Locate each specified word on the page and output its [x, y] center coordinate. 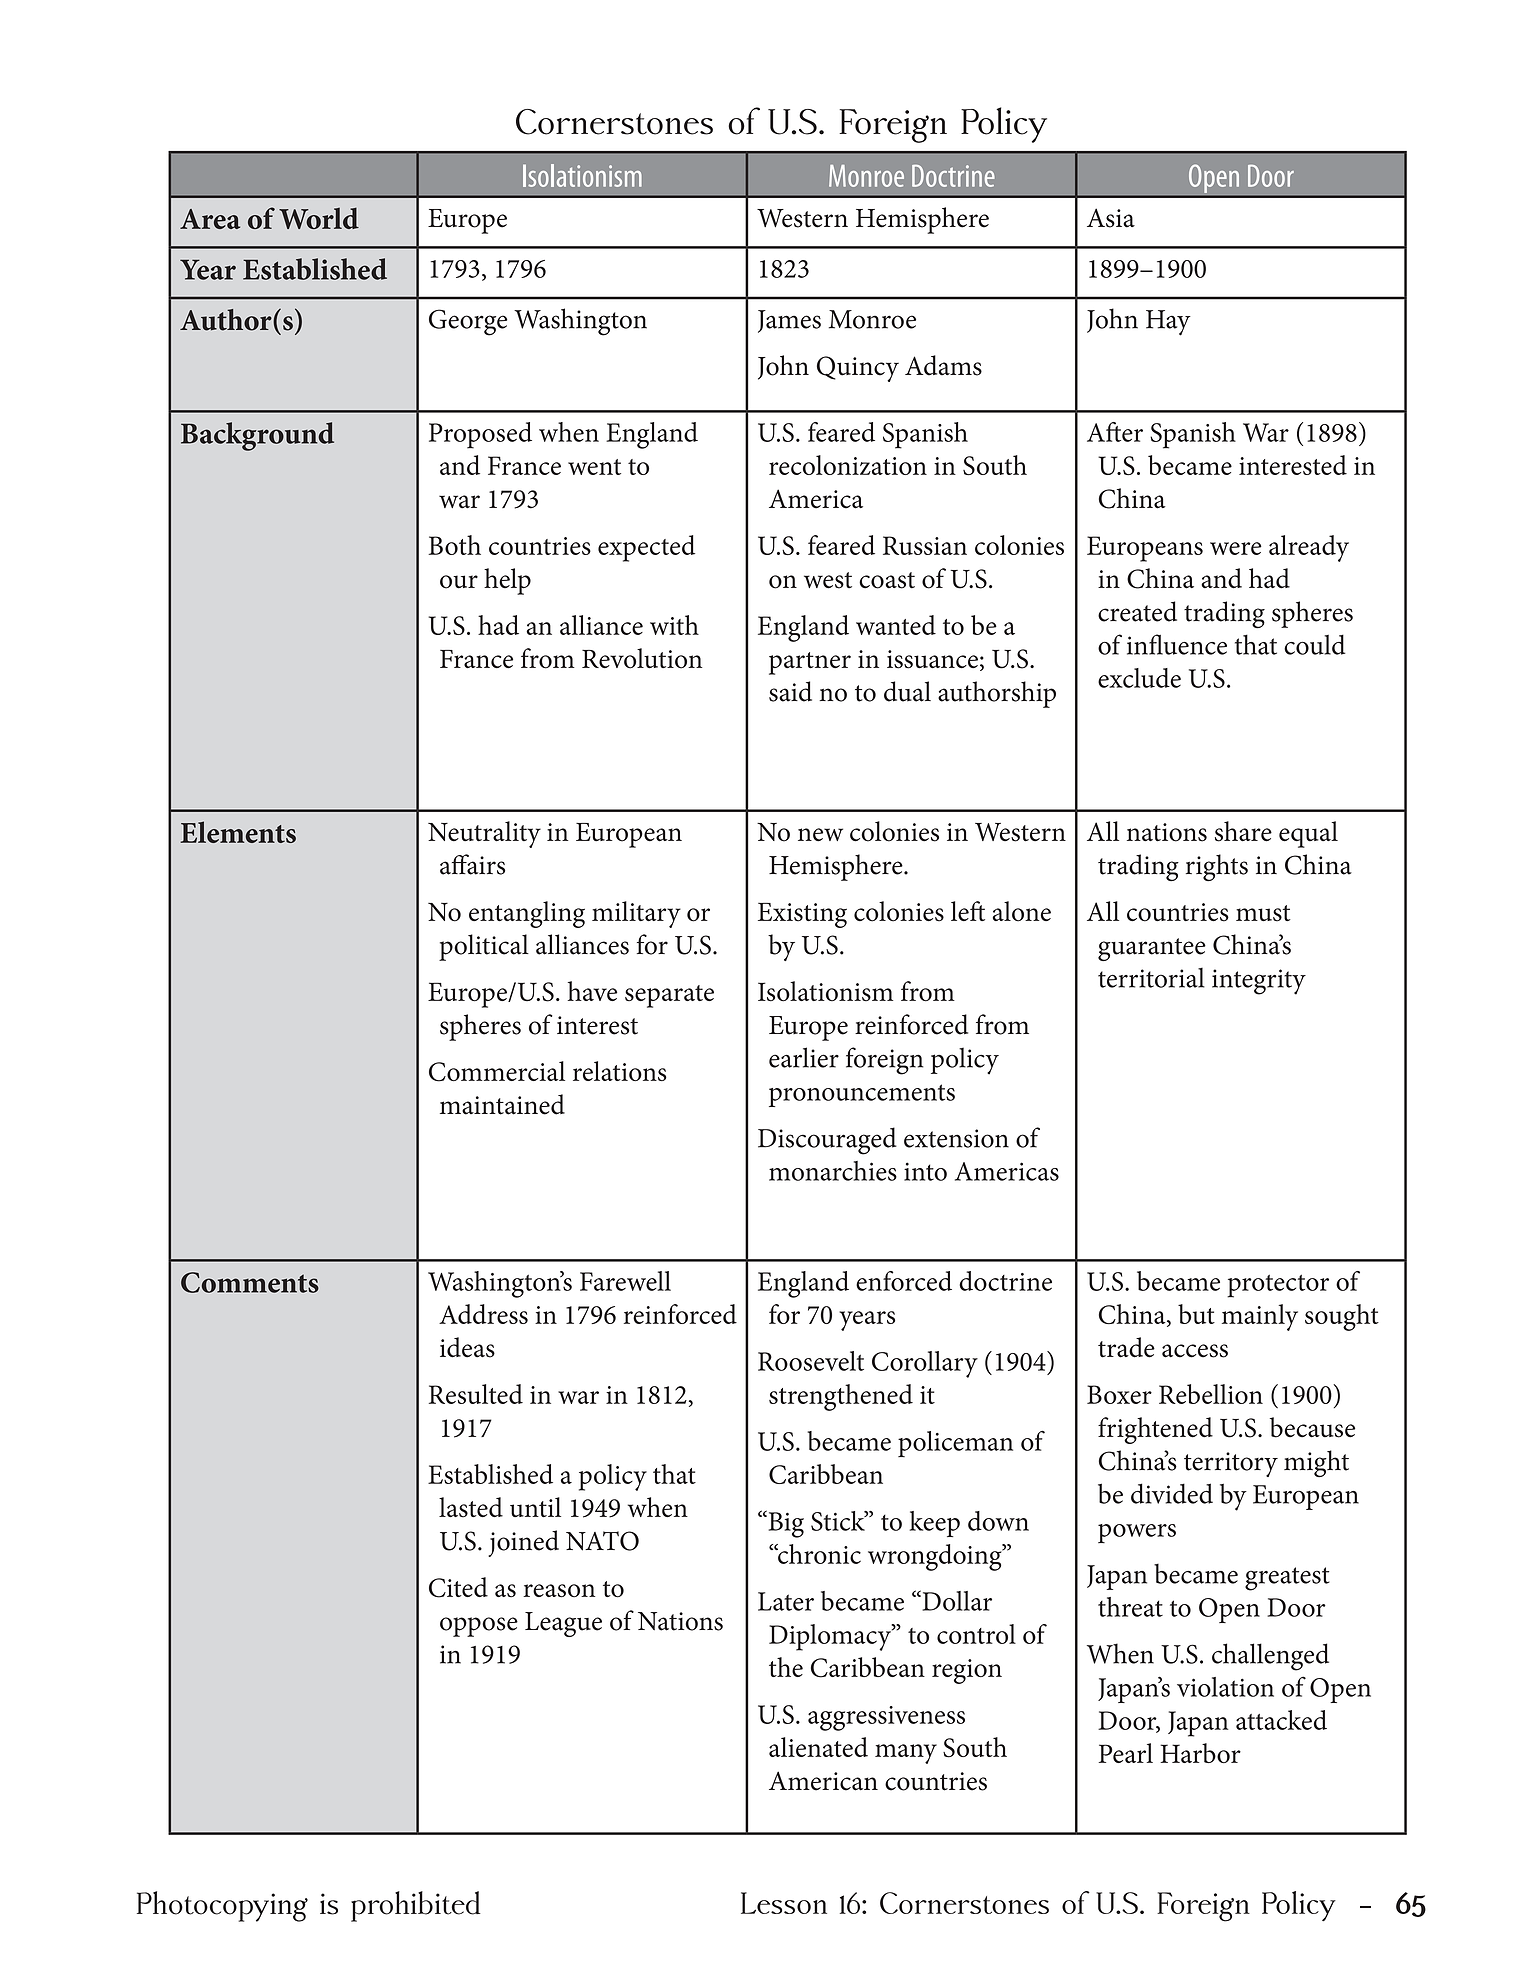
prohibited [416, 1906]
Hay [1168, 323]
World [319, 218]
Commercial [497, 1071]
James [789, 321]
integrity [1259, 982]
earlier [804, 1057]
